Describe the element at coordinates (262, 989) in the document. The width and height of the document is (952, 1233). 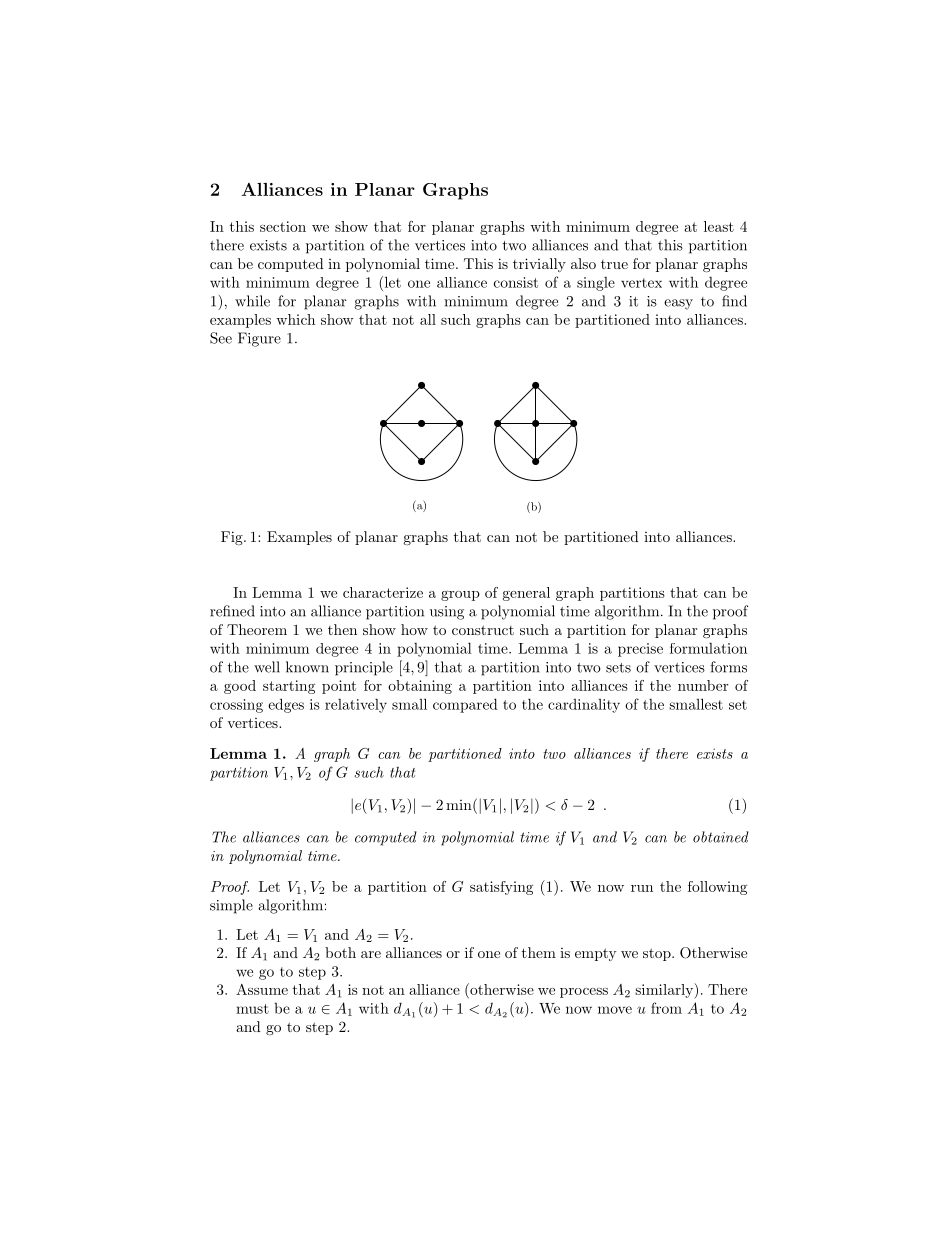
I see `Assume` at that location.
